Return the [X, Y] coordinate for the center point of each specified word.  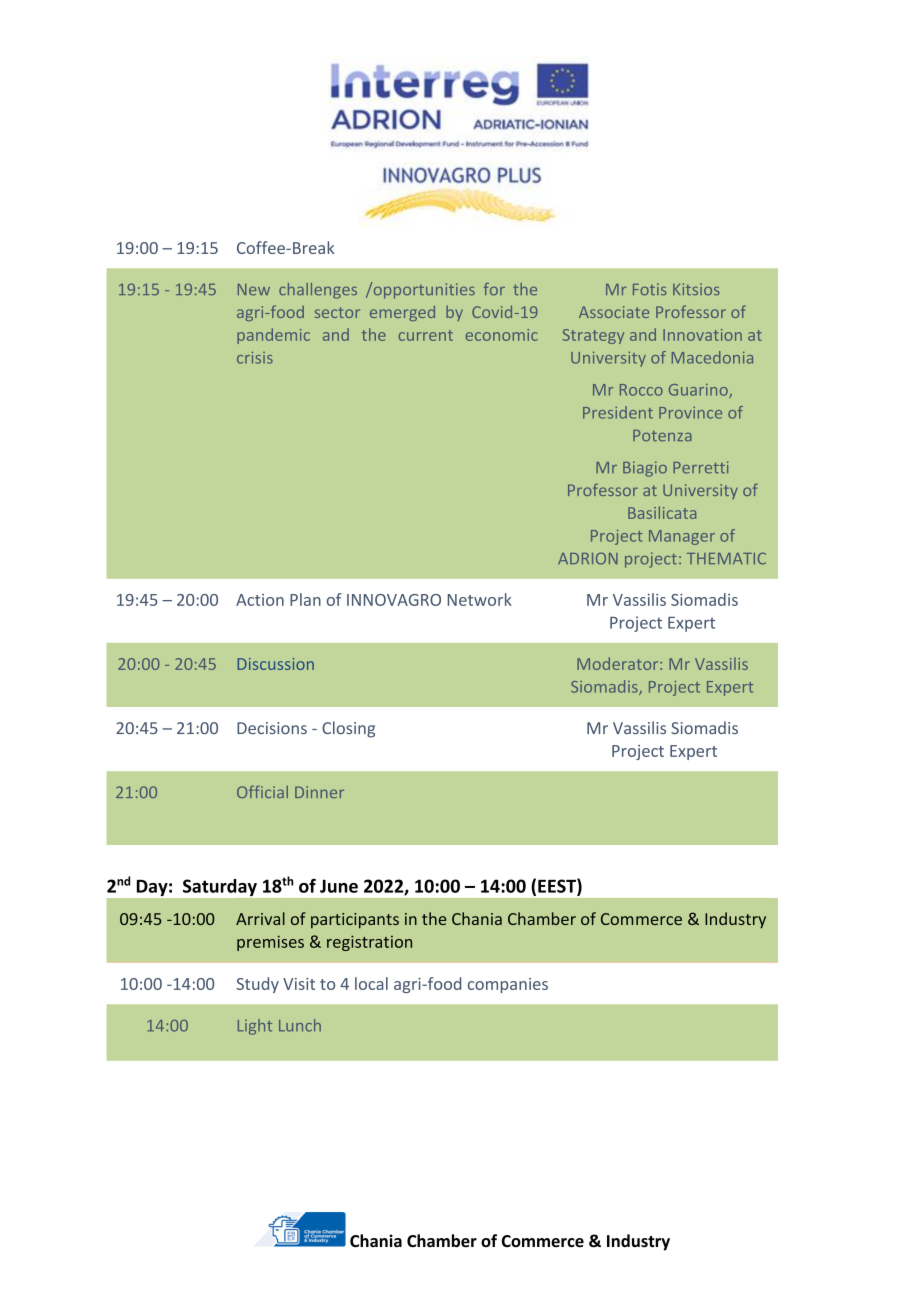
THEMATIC [726, 558]
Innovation [702, 335]
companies [508, 985]
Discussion [276, 664]
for [494, 289]
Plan [305, 599]
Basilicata [662, 512]
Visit [299, 984]
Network [480, 599]
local [371, 983]
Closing [348, 729]
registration [369, 943]
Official [262, 791]
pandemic [273, 336]
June [339, 886]
